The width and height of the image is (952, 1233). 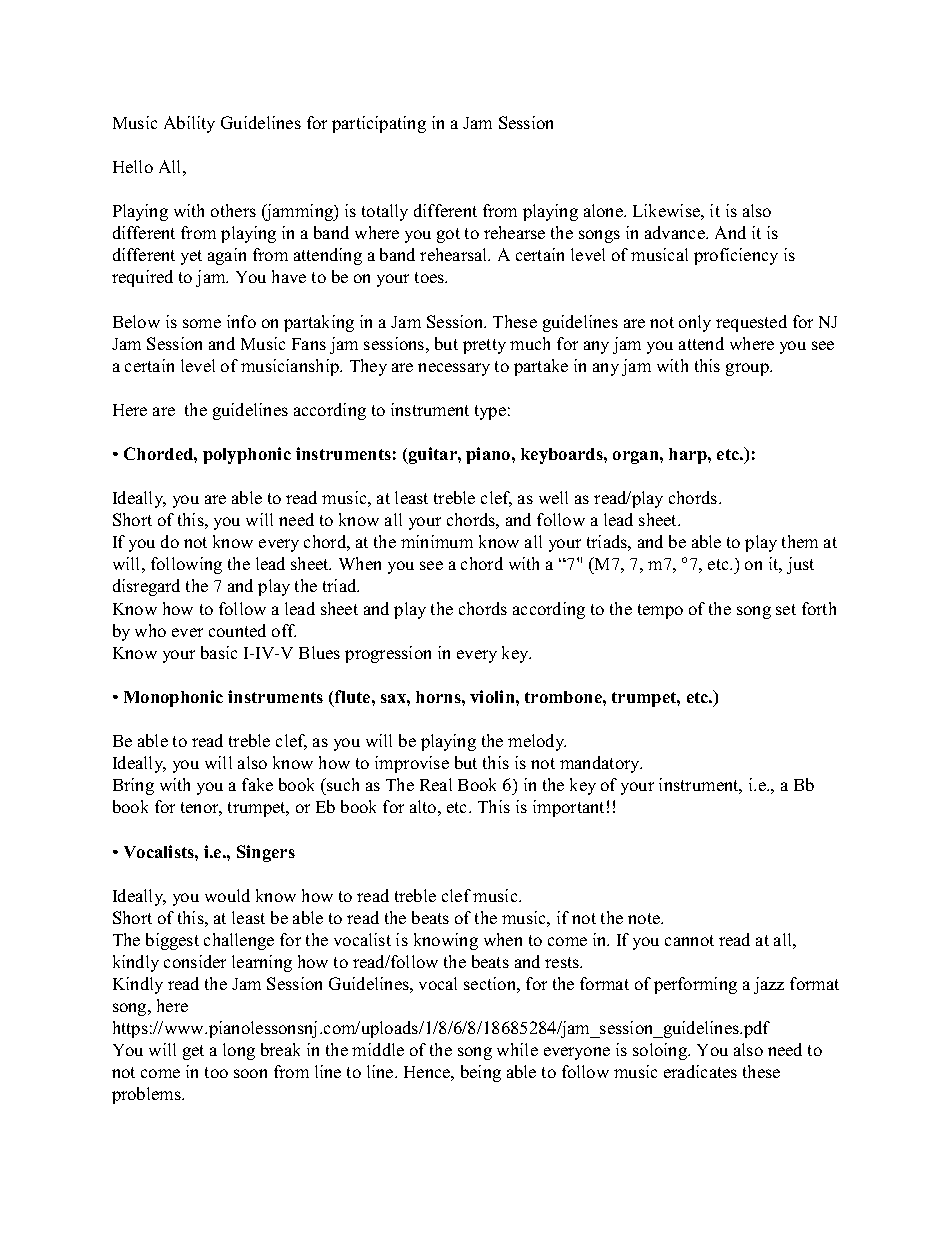 I want to click on too, so click(x=216, y=1072).
